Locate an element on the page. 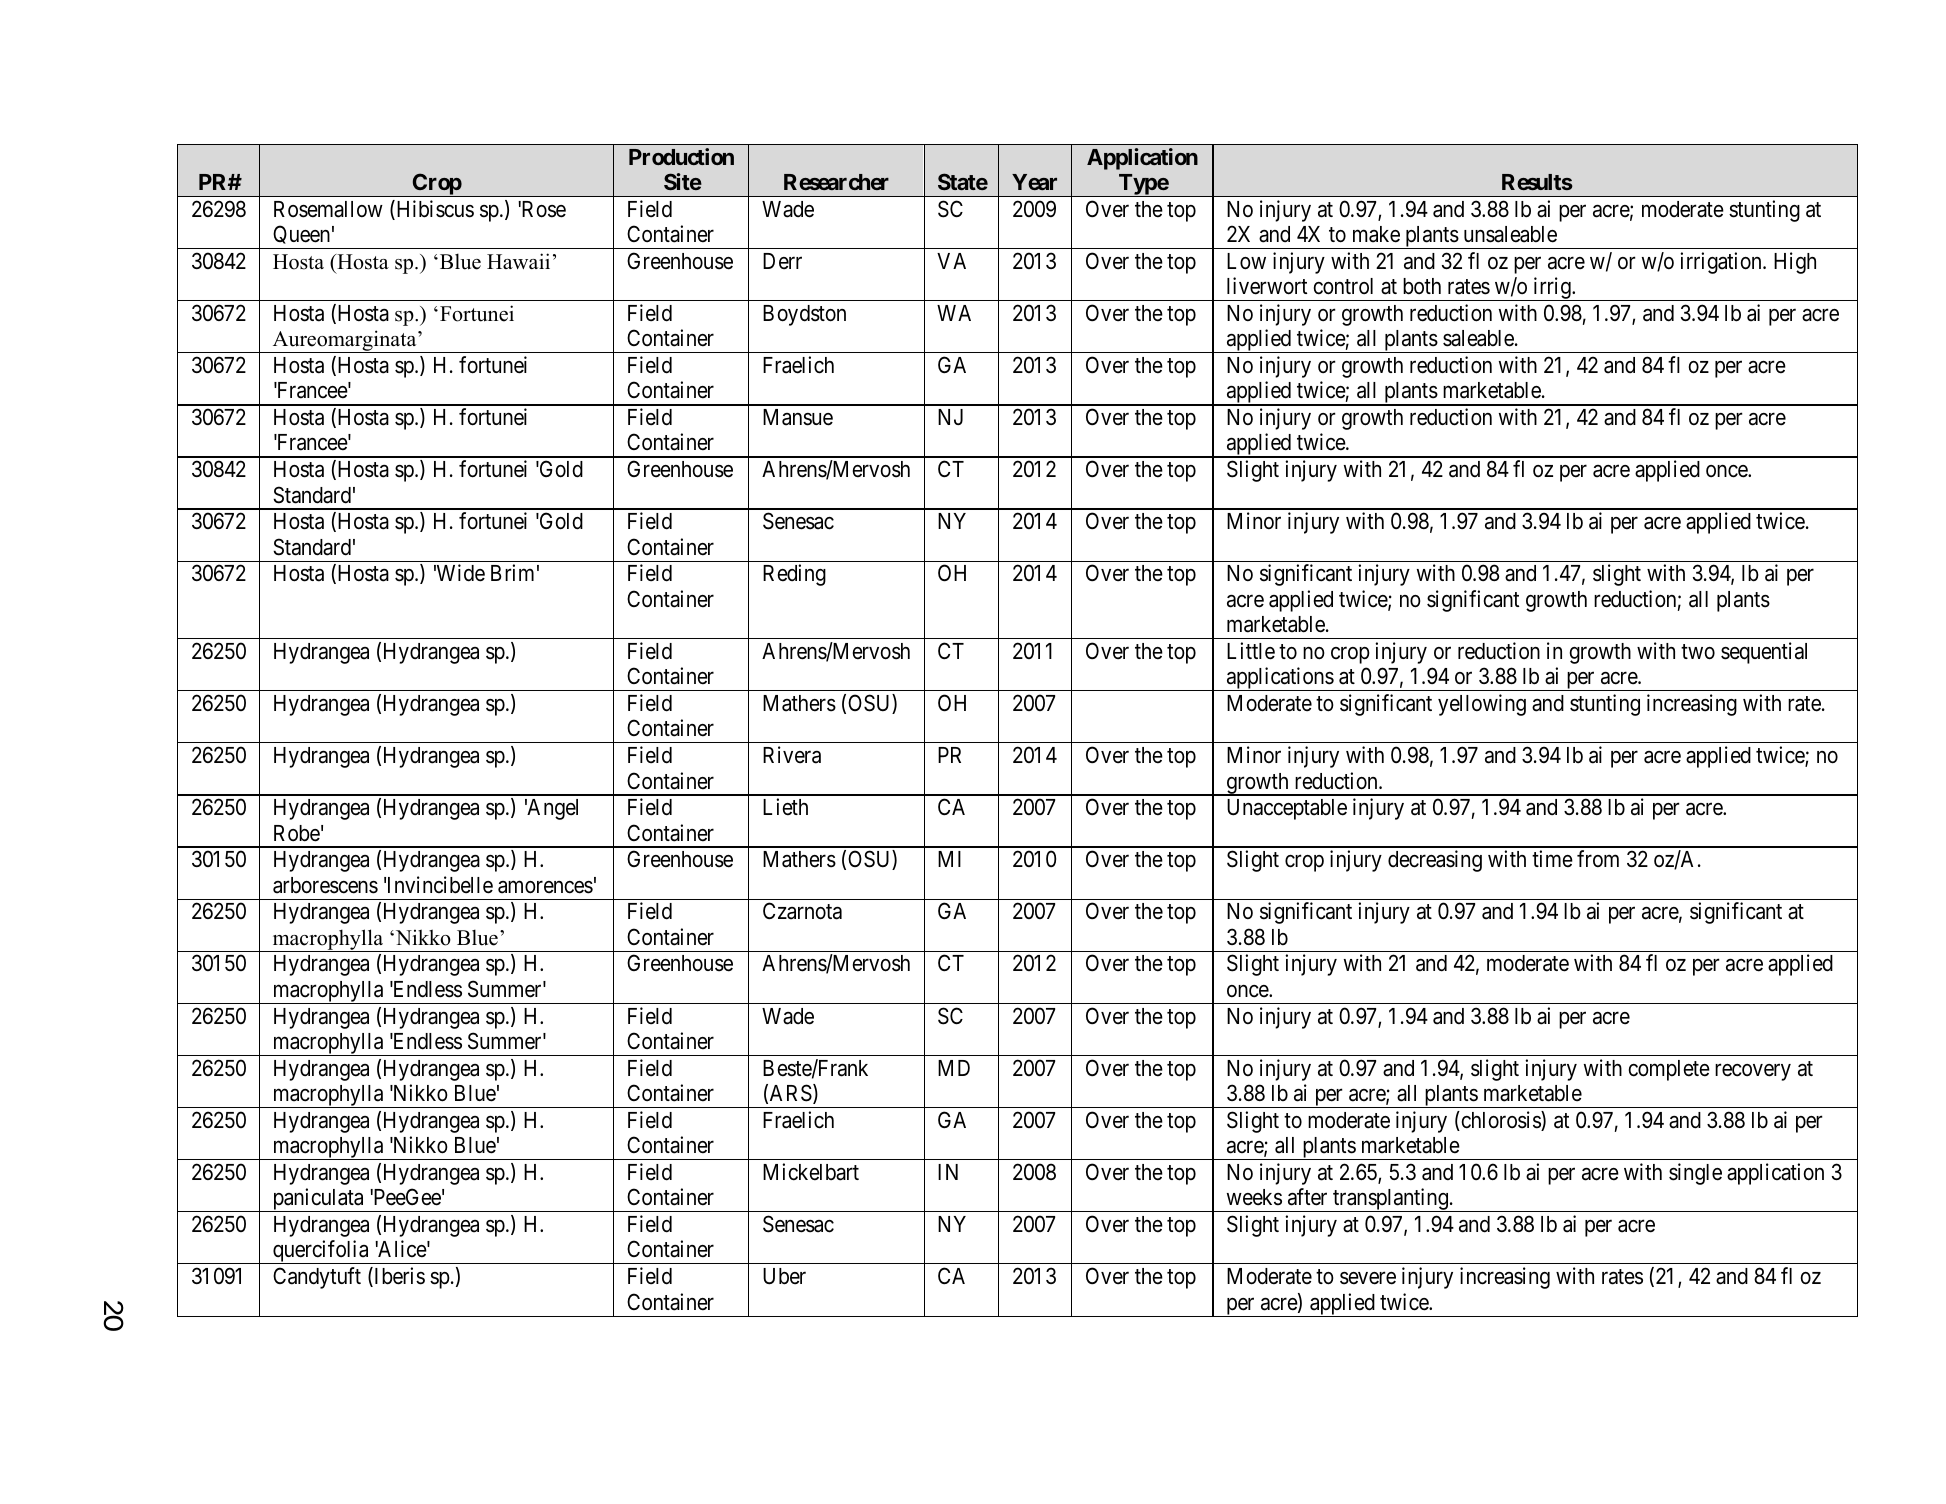  both is located at coordinates (1422, 286).
